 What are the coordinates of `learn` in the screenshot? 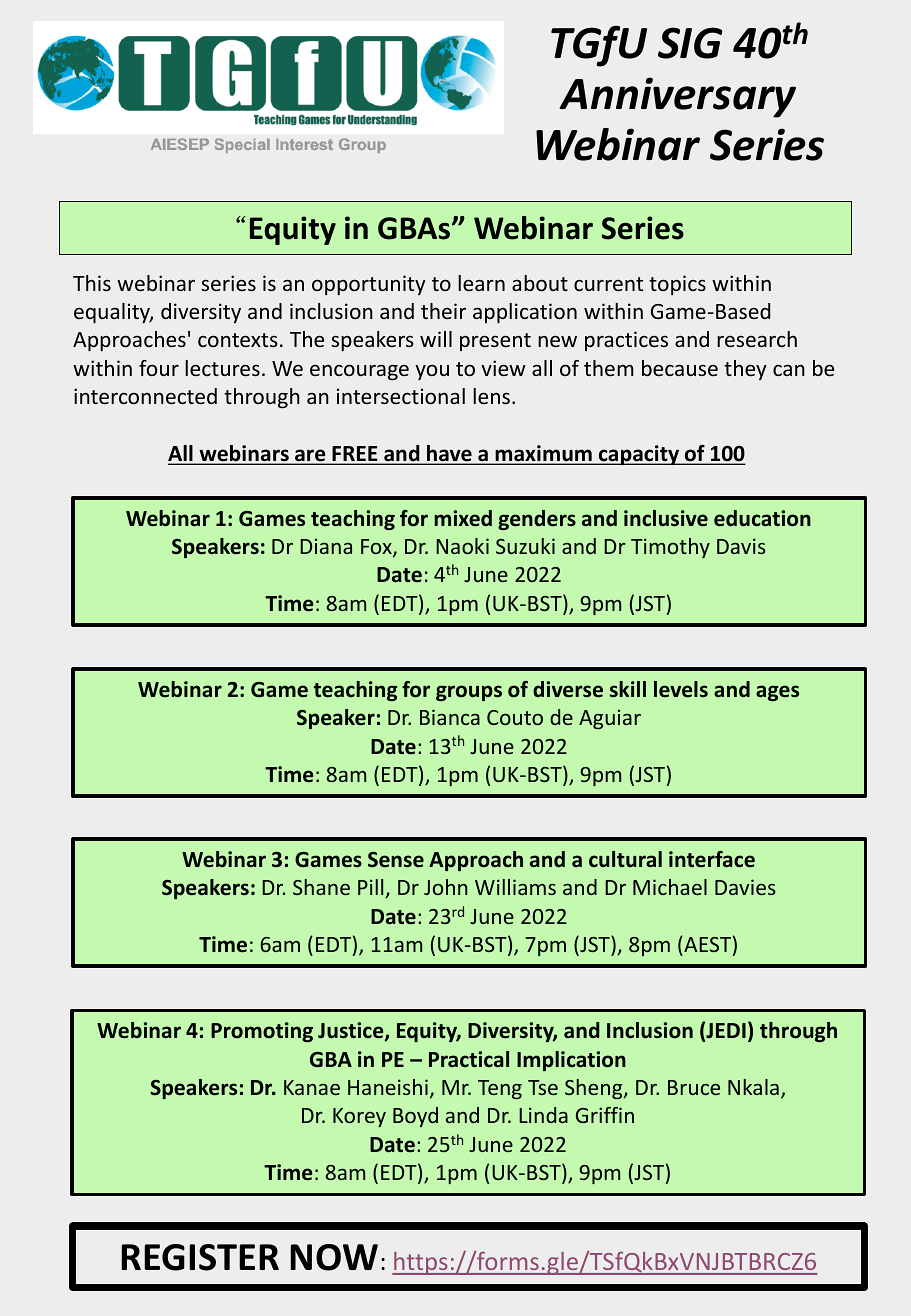 It's located at (481, 283).
